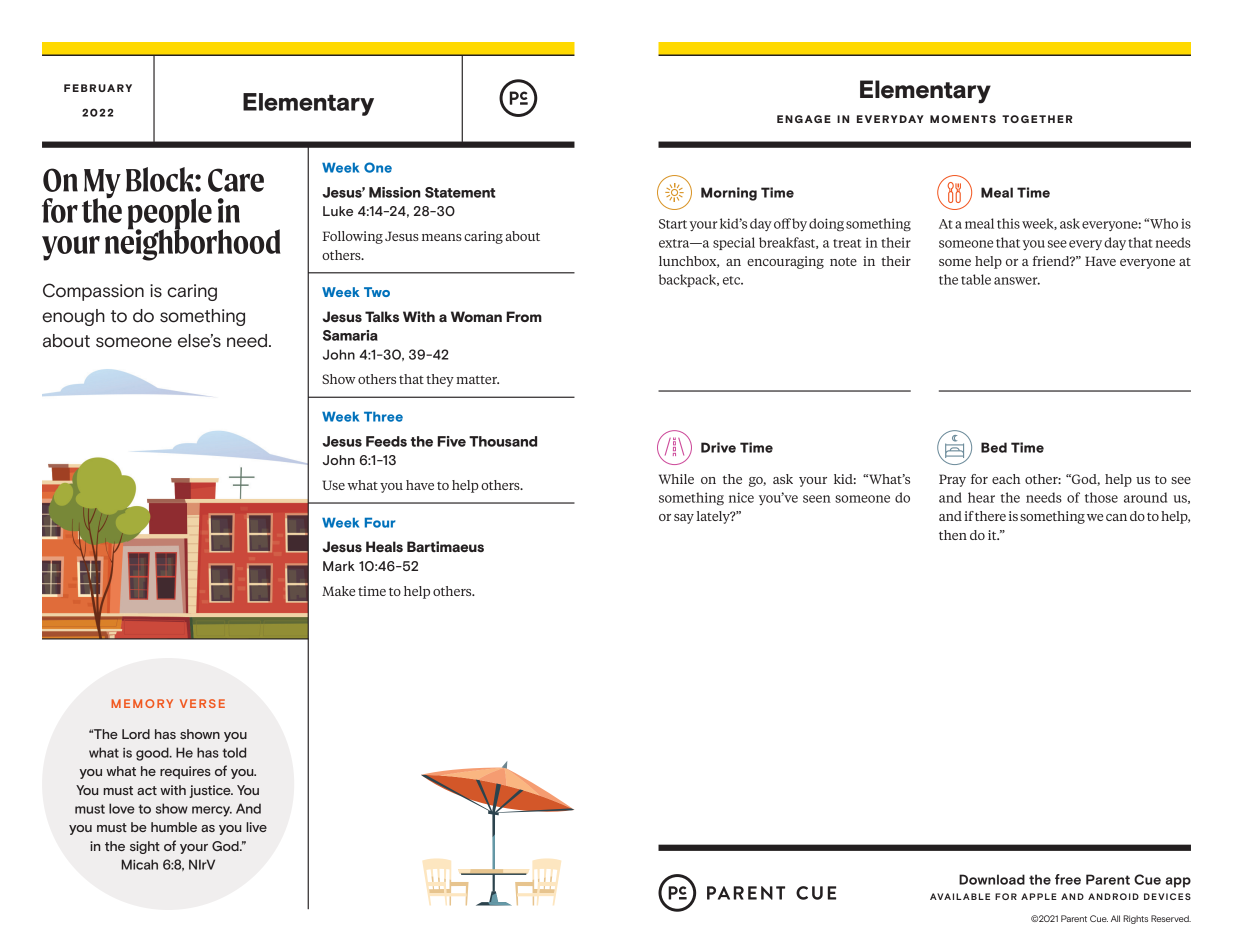  I want to click on table, so click(976, 279).
